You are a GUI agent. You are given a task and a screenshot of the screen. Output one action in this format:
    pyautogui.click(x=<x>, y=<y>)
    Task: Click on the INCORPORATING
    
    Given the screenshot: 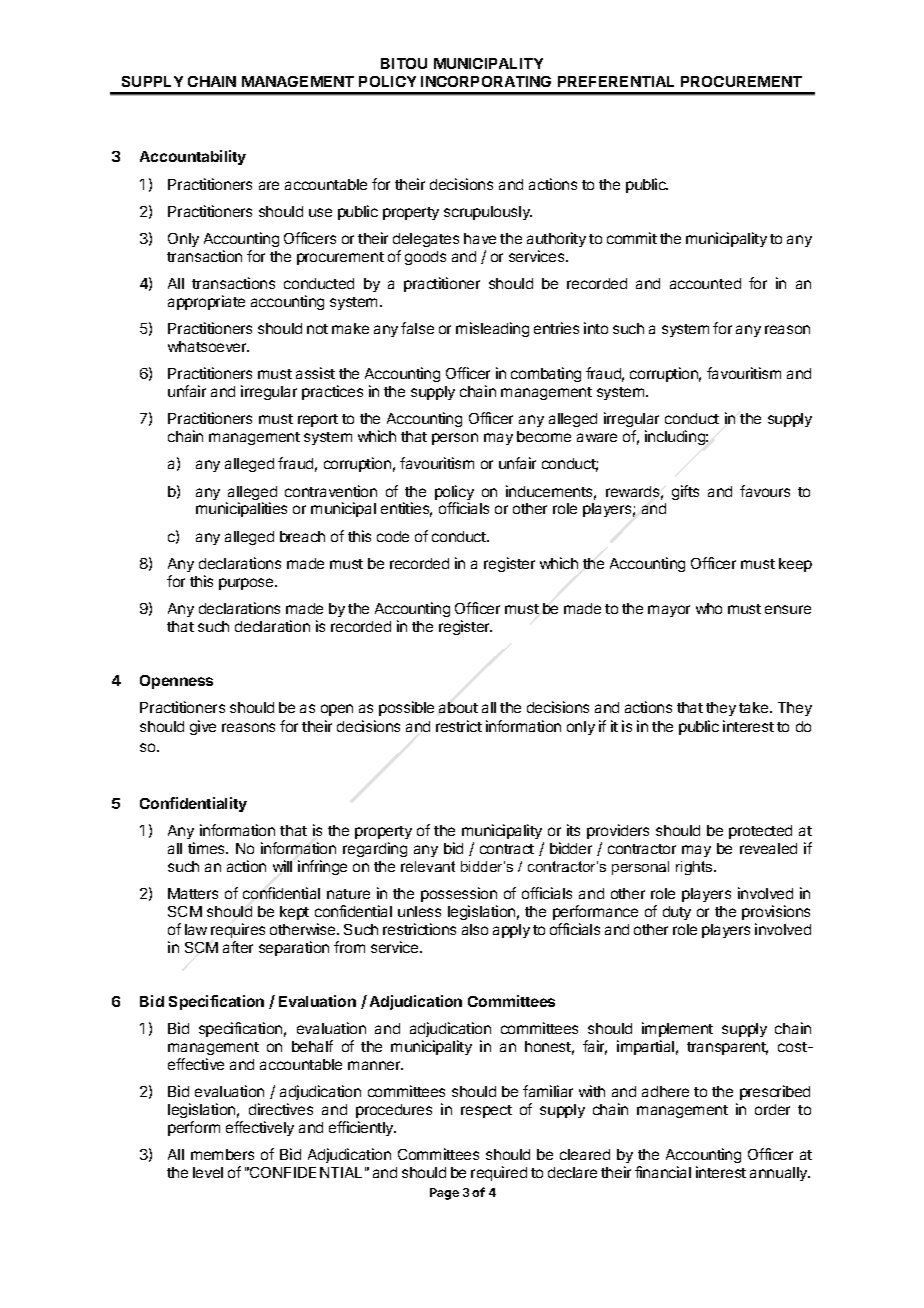 What is the action you would take?
    pyautogui.click(x=486, y=81)
